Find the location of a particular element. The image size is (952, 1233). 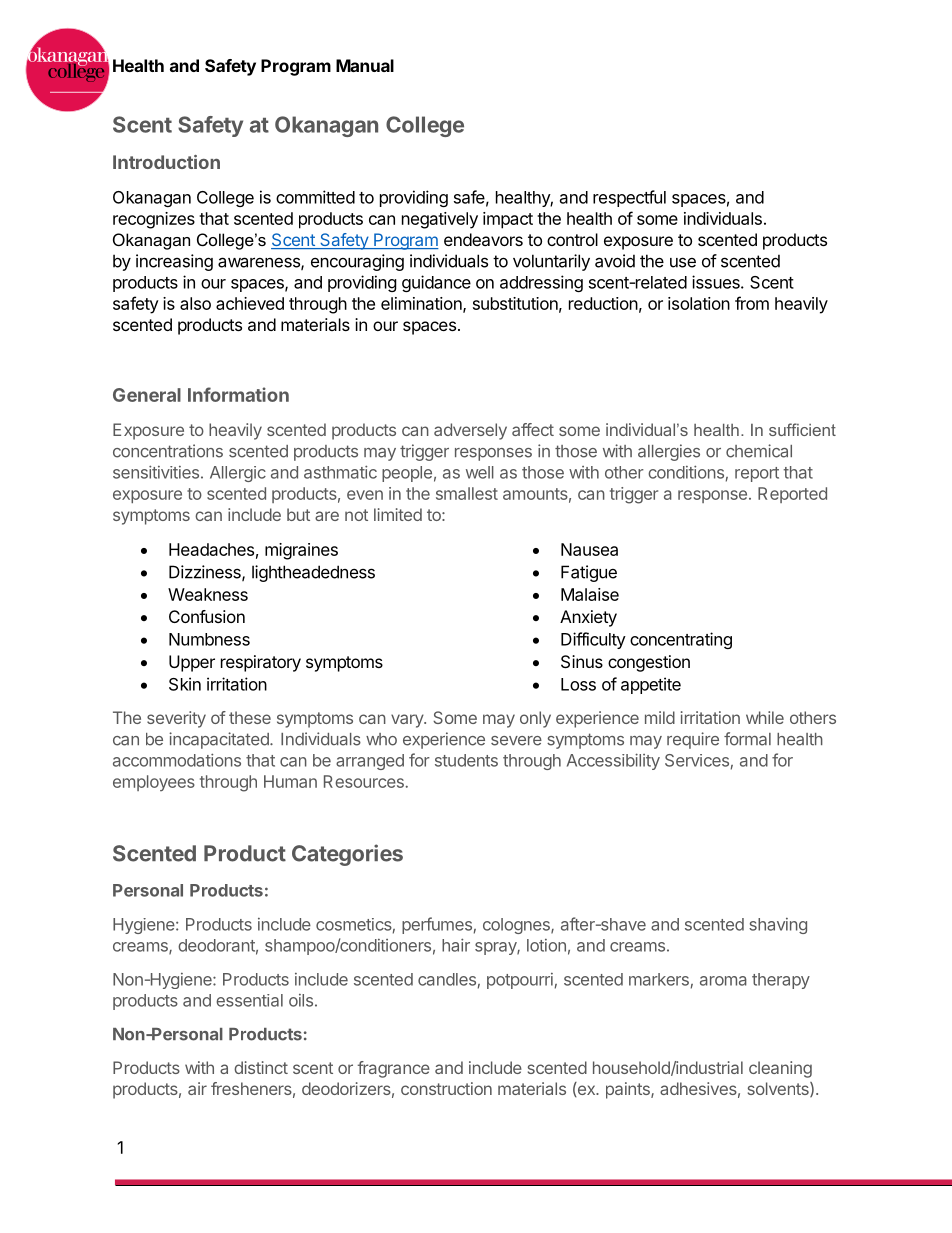

distinct is located at coordinates (261, 1067).
